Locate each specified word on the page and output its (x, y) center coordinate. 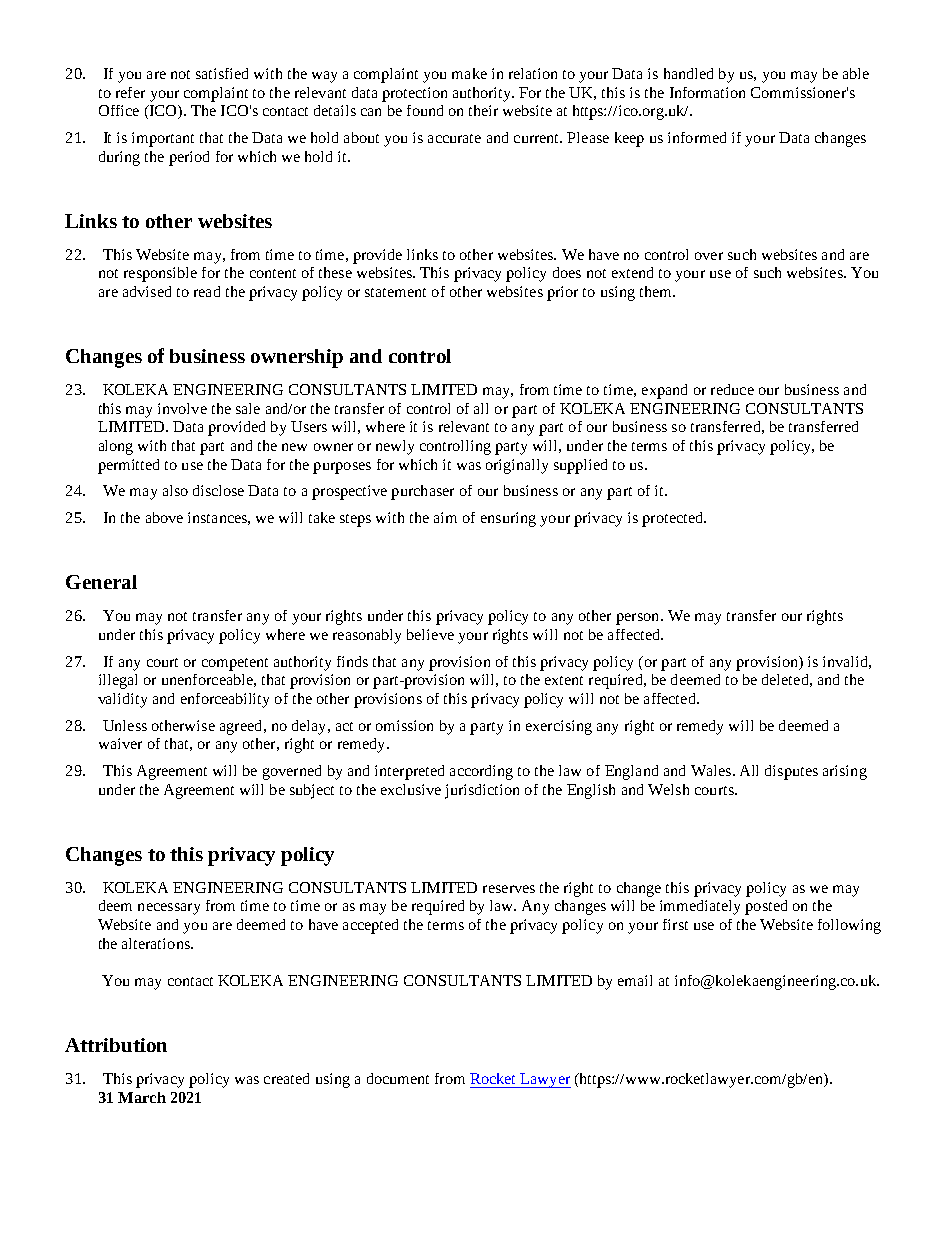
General (101, 582)
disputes (791, 772)
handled (688, 73)
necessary (169, 909)
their (483, 110)
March (142, 1097)
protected (673, 519)
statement (395, 292)
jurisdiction (482, 791)
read (207, 291)
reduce (732, 389)
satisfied (222, 73)
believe (430, 634)
